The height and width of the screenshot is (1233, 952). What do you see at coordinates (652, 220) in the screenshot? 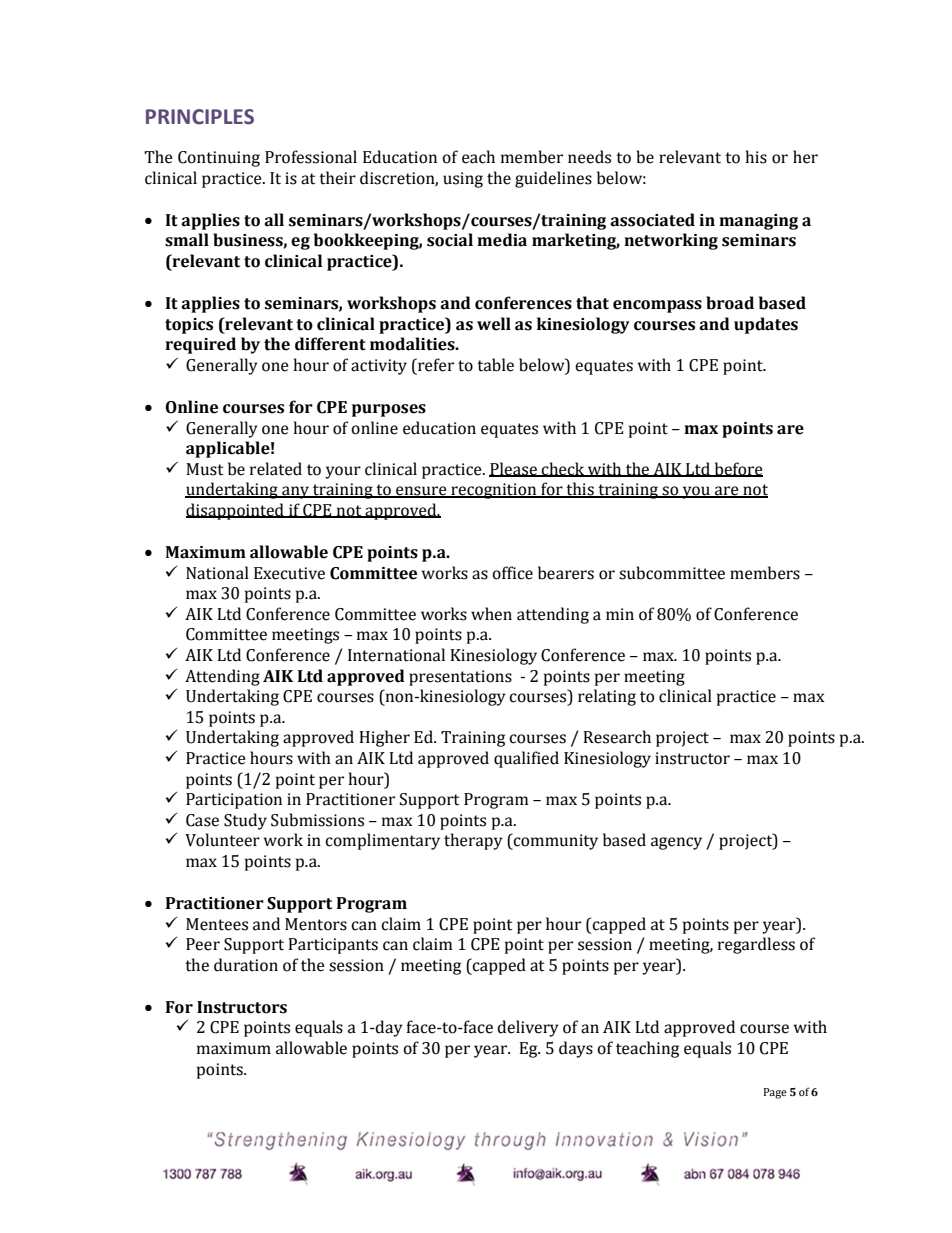
I see `associated` at bounding box center [652, 220].
